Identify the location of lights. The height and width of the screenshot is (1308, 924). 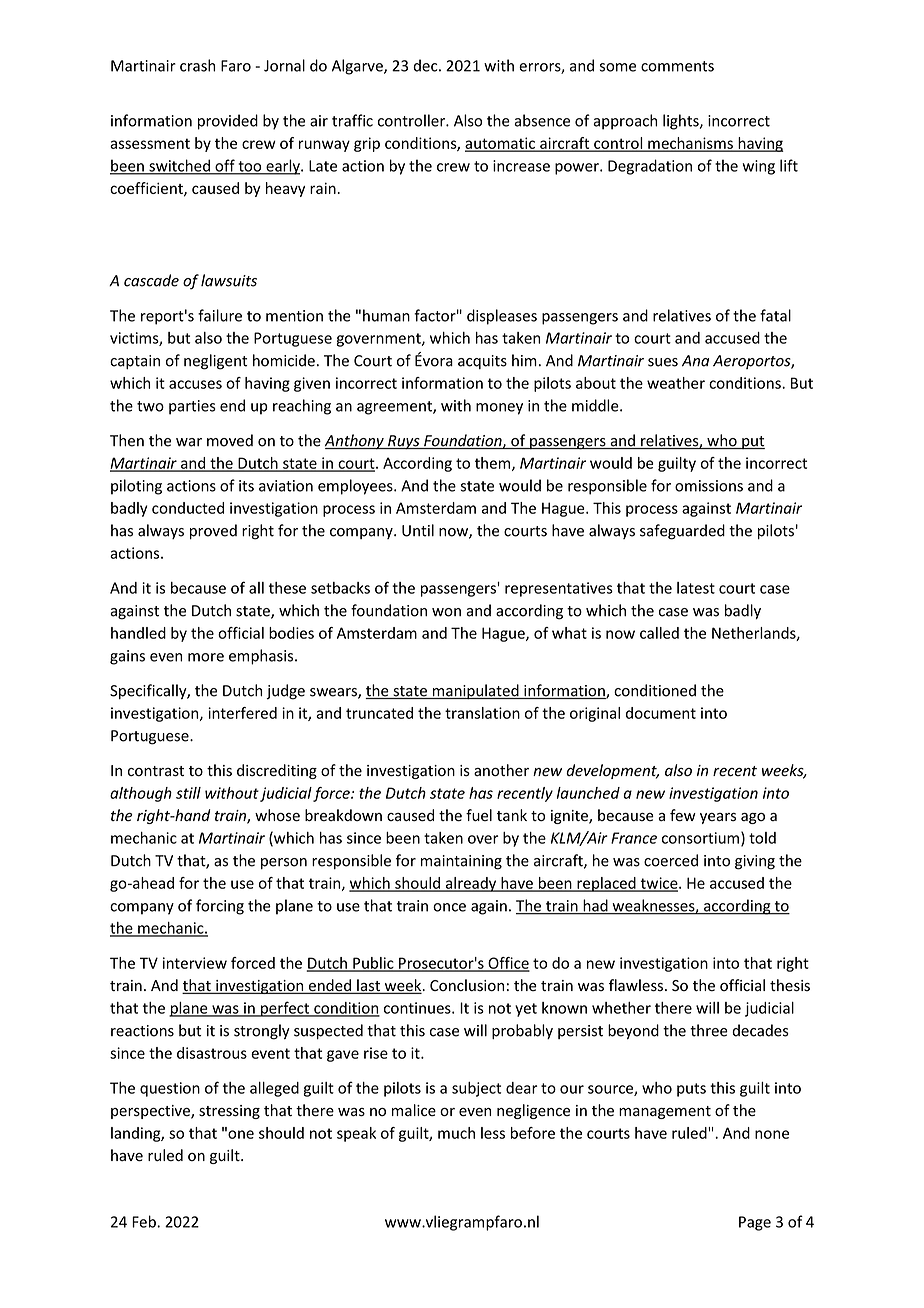
(682, 122).
